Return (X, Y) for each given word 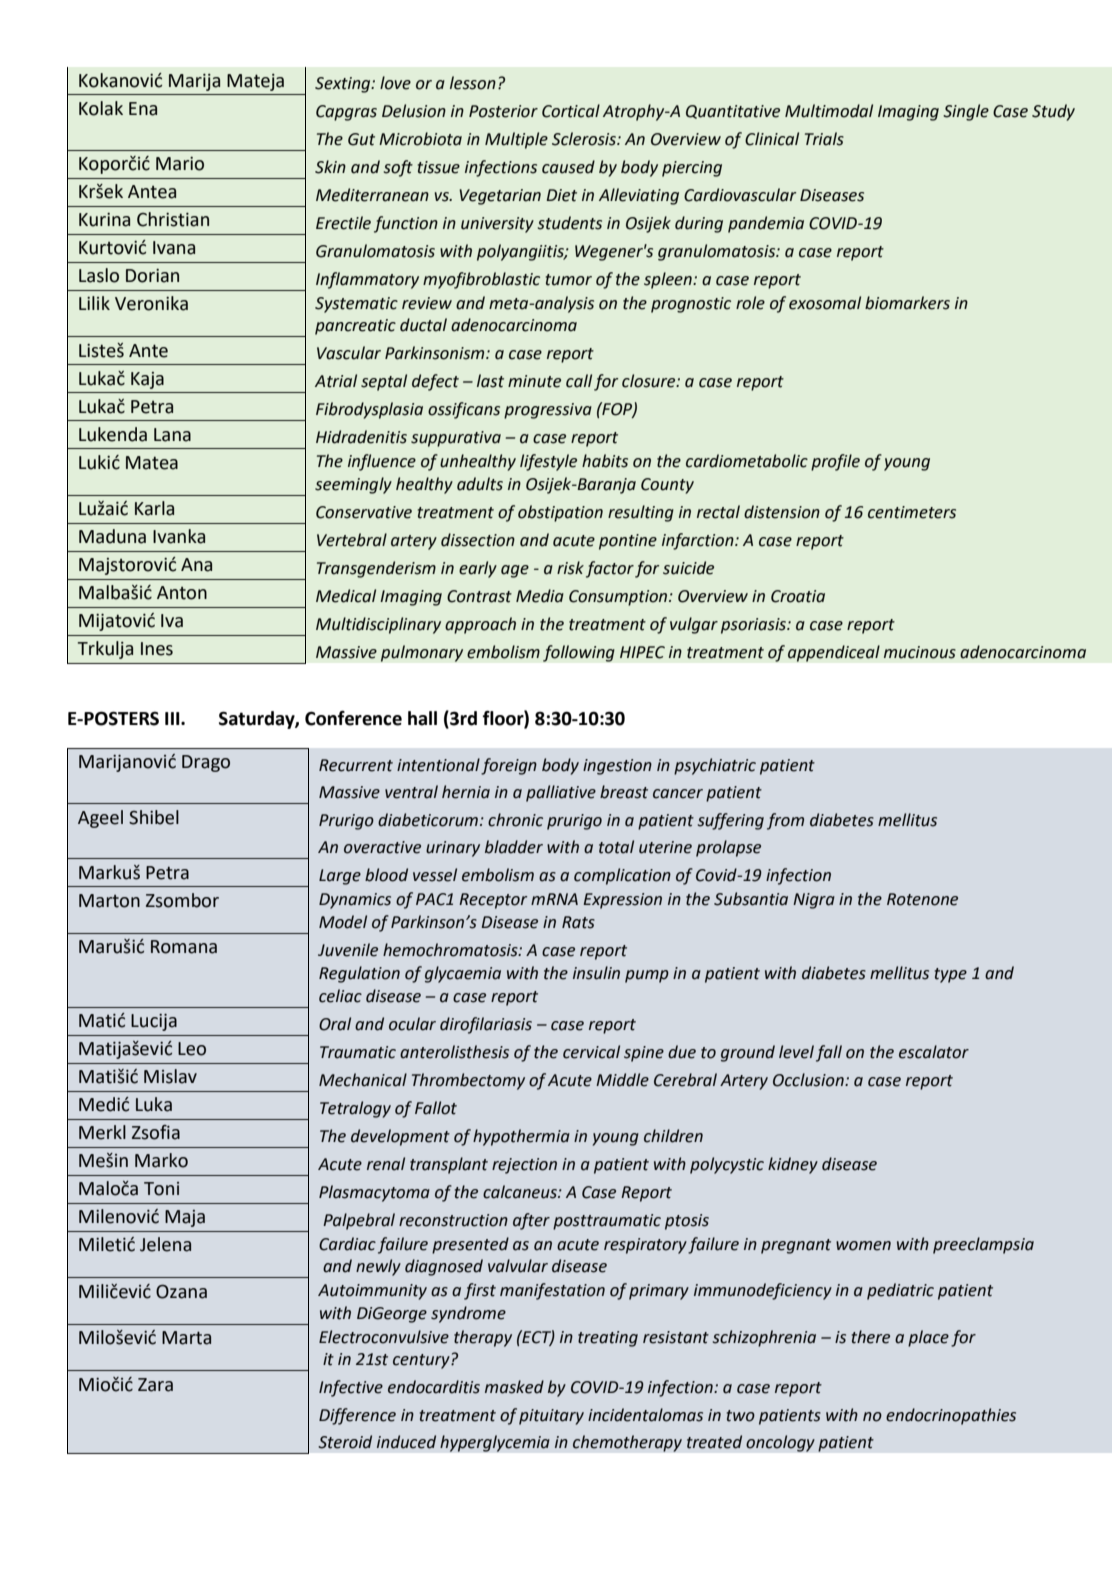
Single (966, 112)
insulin (596, 973)
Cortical (571, 111)
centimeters (912, 512)
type (951, 975)
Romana (184, 947)
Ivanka (179, 536)
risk (570, 568)
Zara (155, 1385)
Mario (180, 164)
